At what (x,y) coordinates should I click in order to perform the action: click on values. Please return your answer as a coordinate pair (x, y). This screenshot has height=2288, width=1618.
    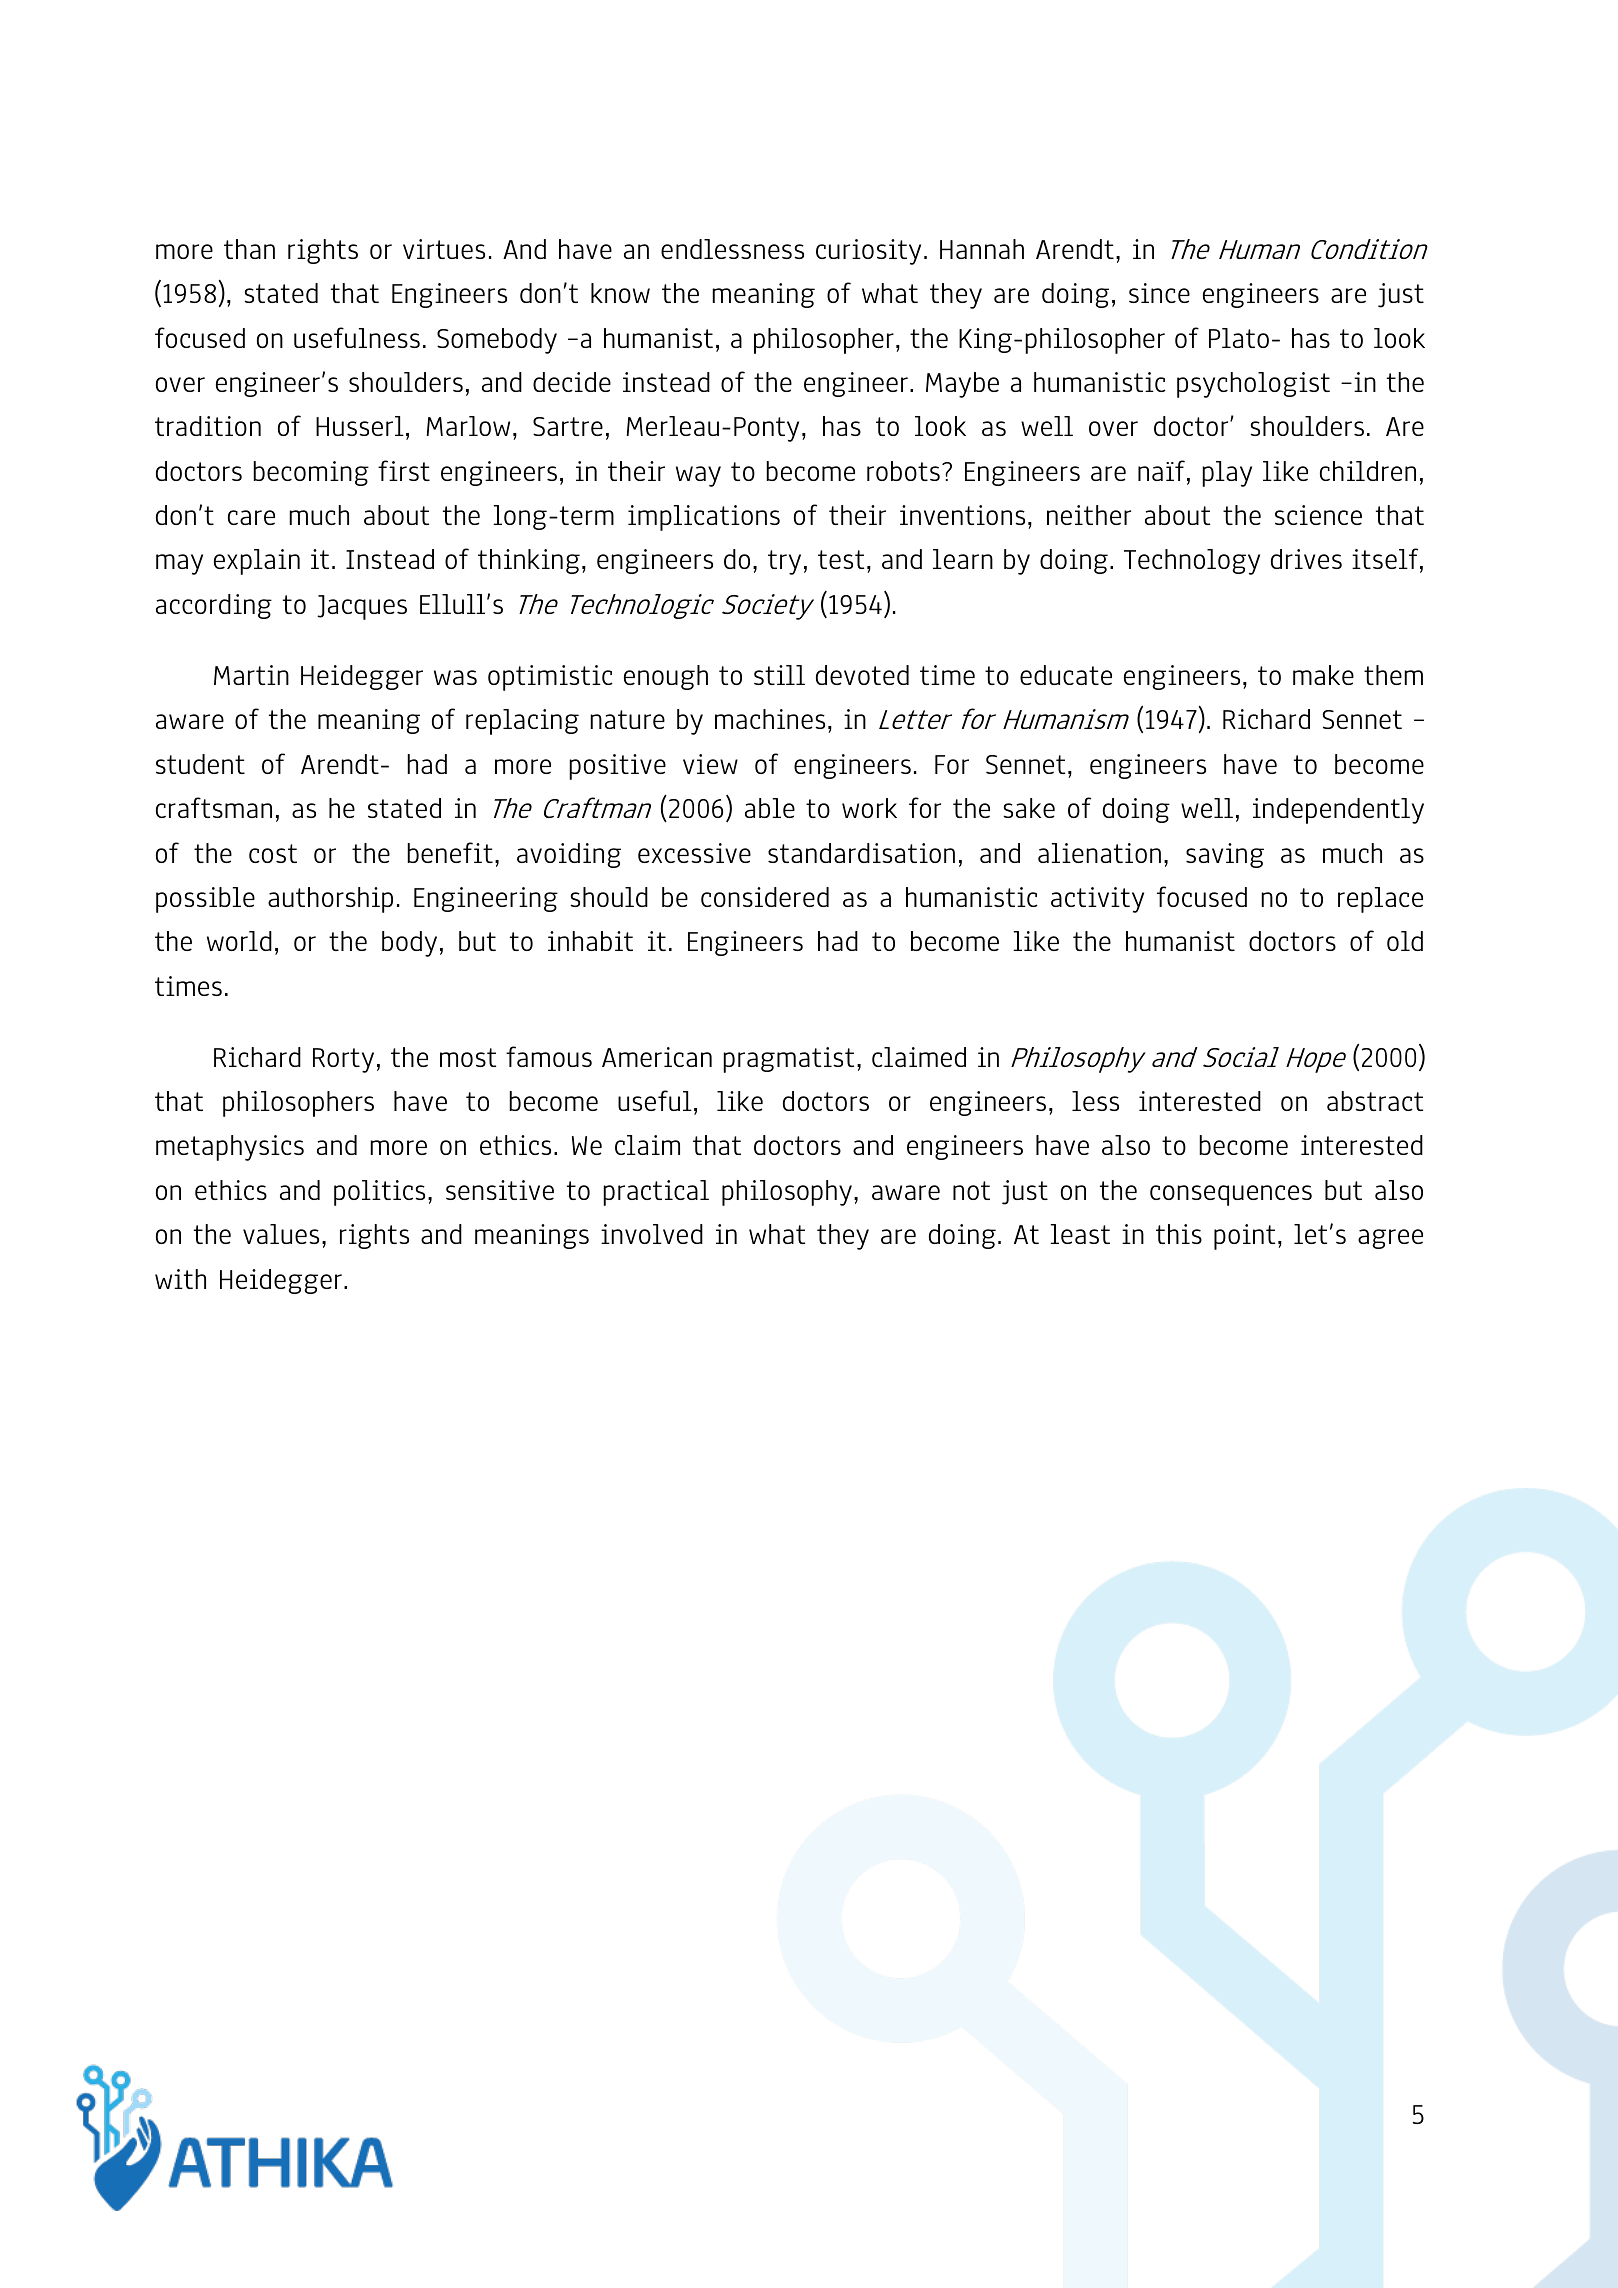
    Looking at the image, I should click on (281, 1234).
